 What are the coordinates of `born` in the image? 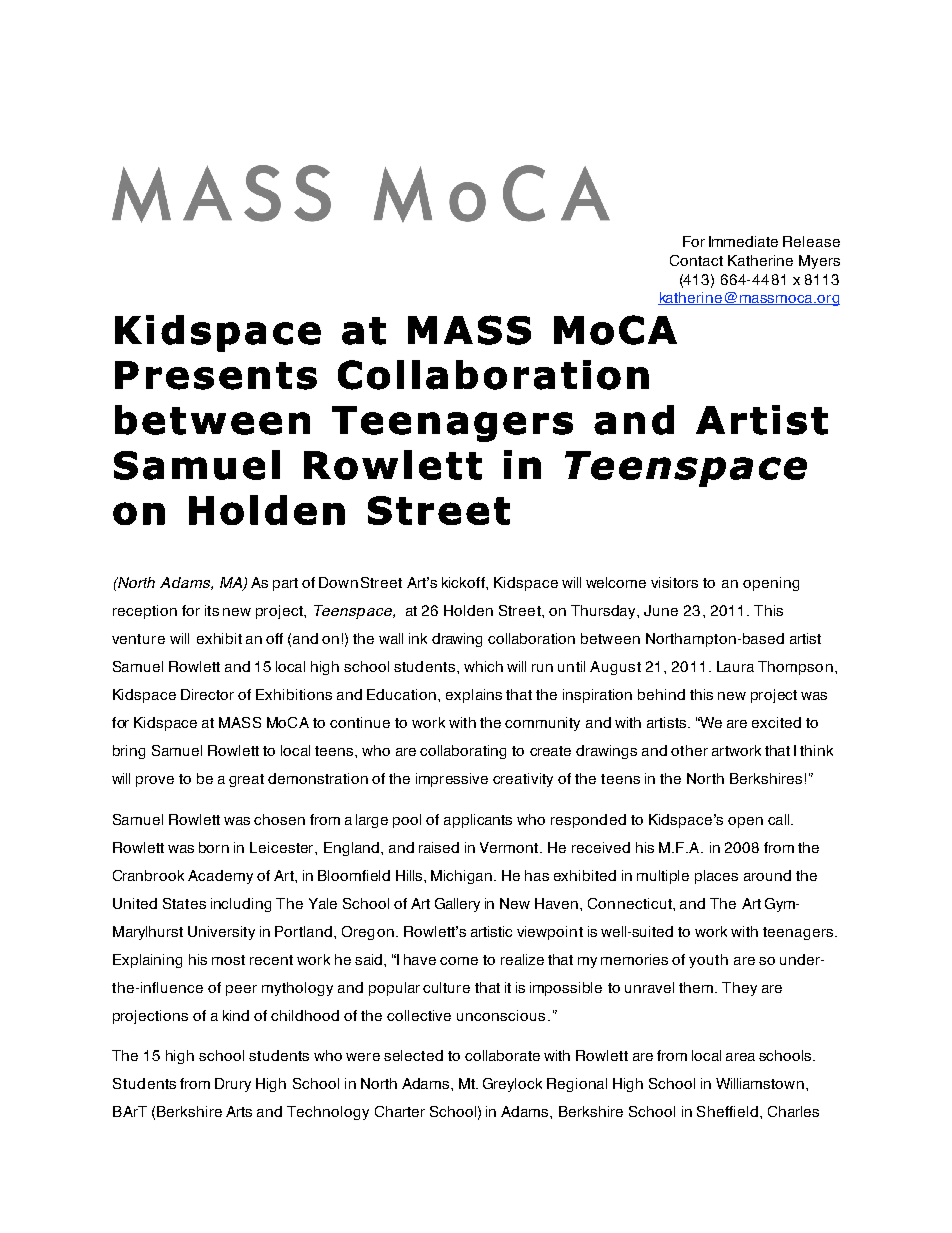 It's located at (214, 847).
